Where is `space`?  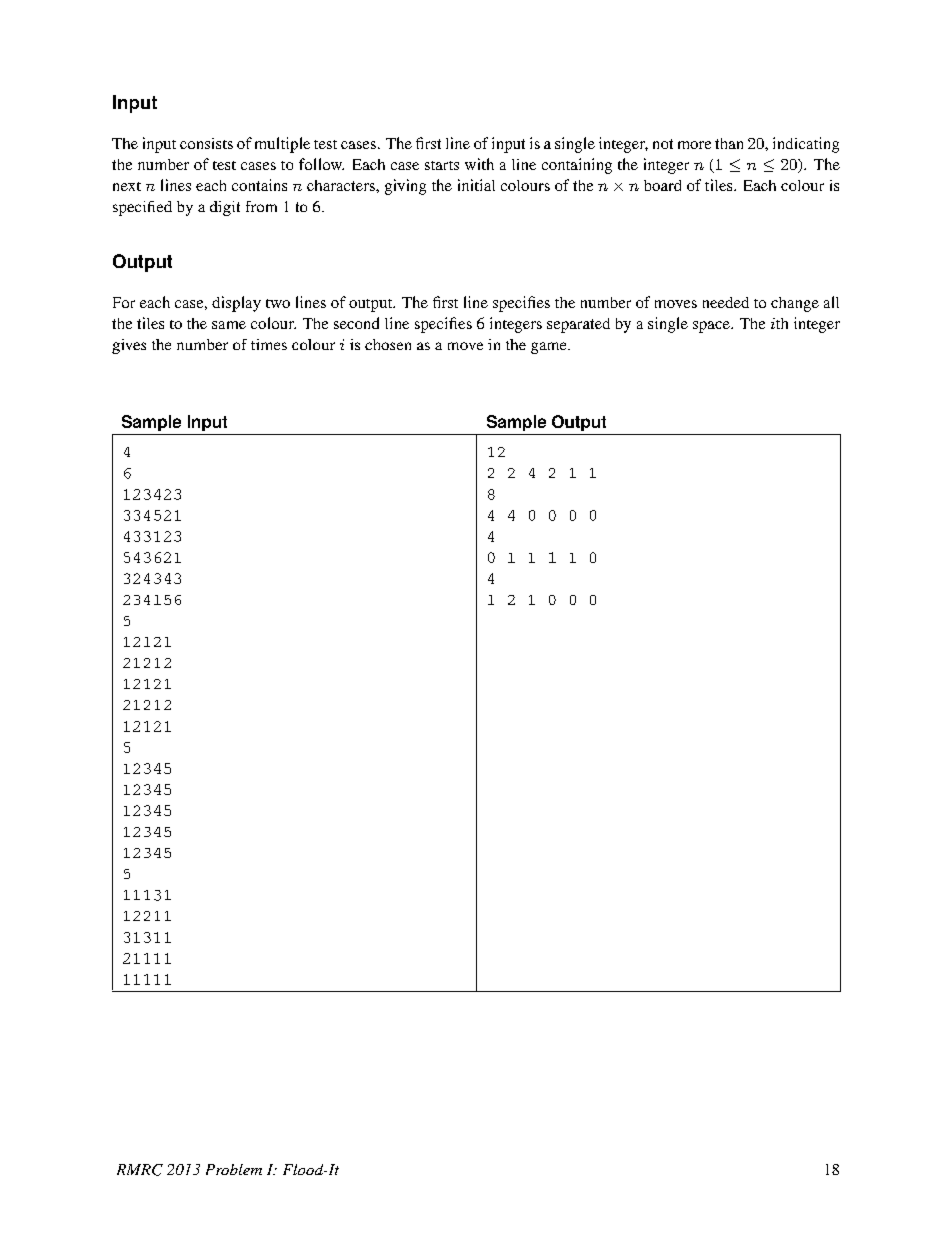
space is located at coordinates (712, 327).
